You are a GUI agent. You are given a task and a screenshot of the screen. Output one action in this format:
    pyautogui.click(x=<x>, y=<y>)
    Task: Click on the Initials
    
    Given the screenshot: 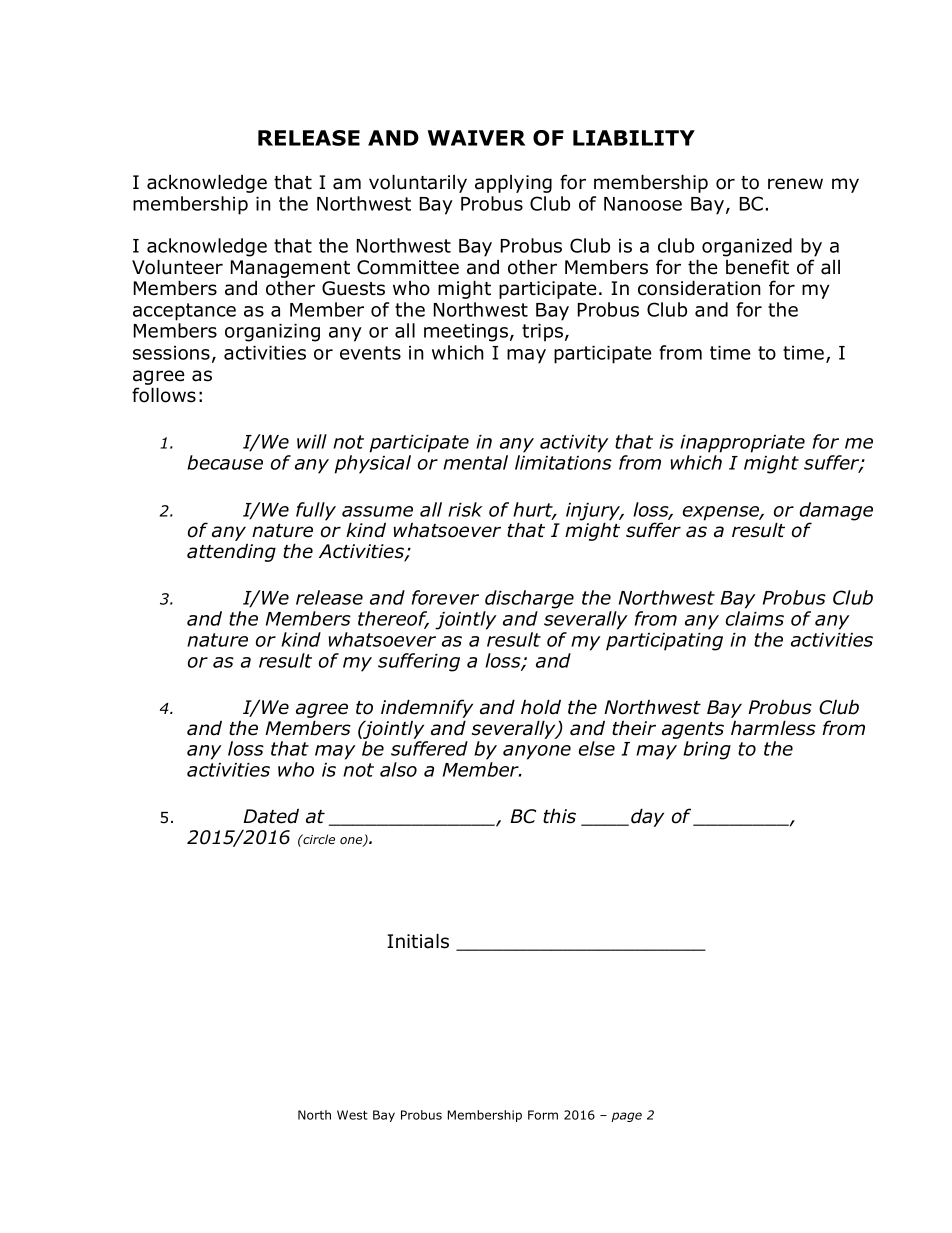 What is the action you would take?
    pyautogui.click(x=418, y=941)
